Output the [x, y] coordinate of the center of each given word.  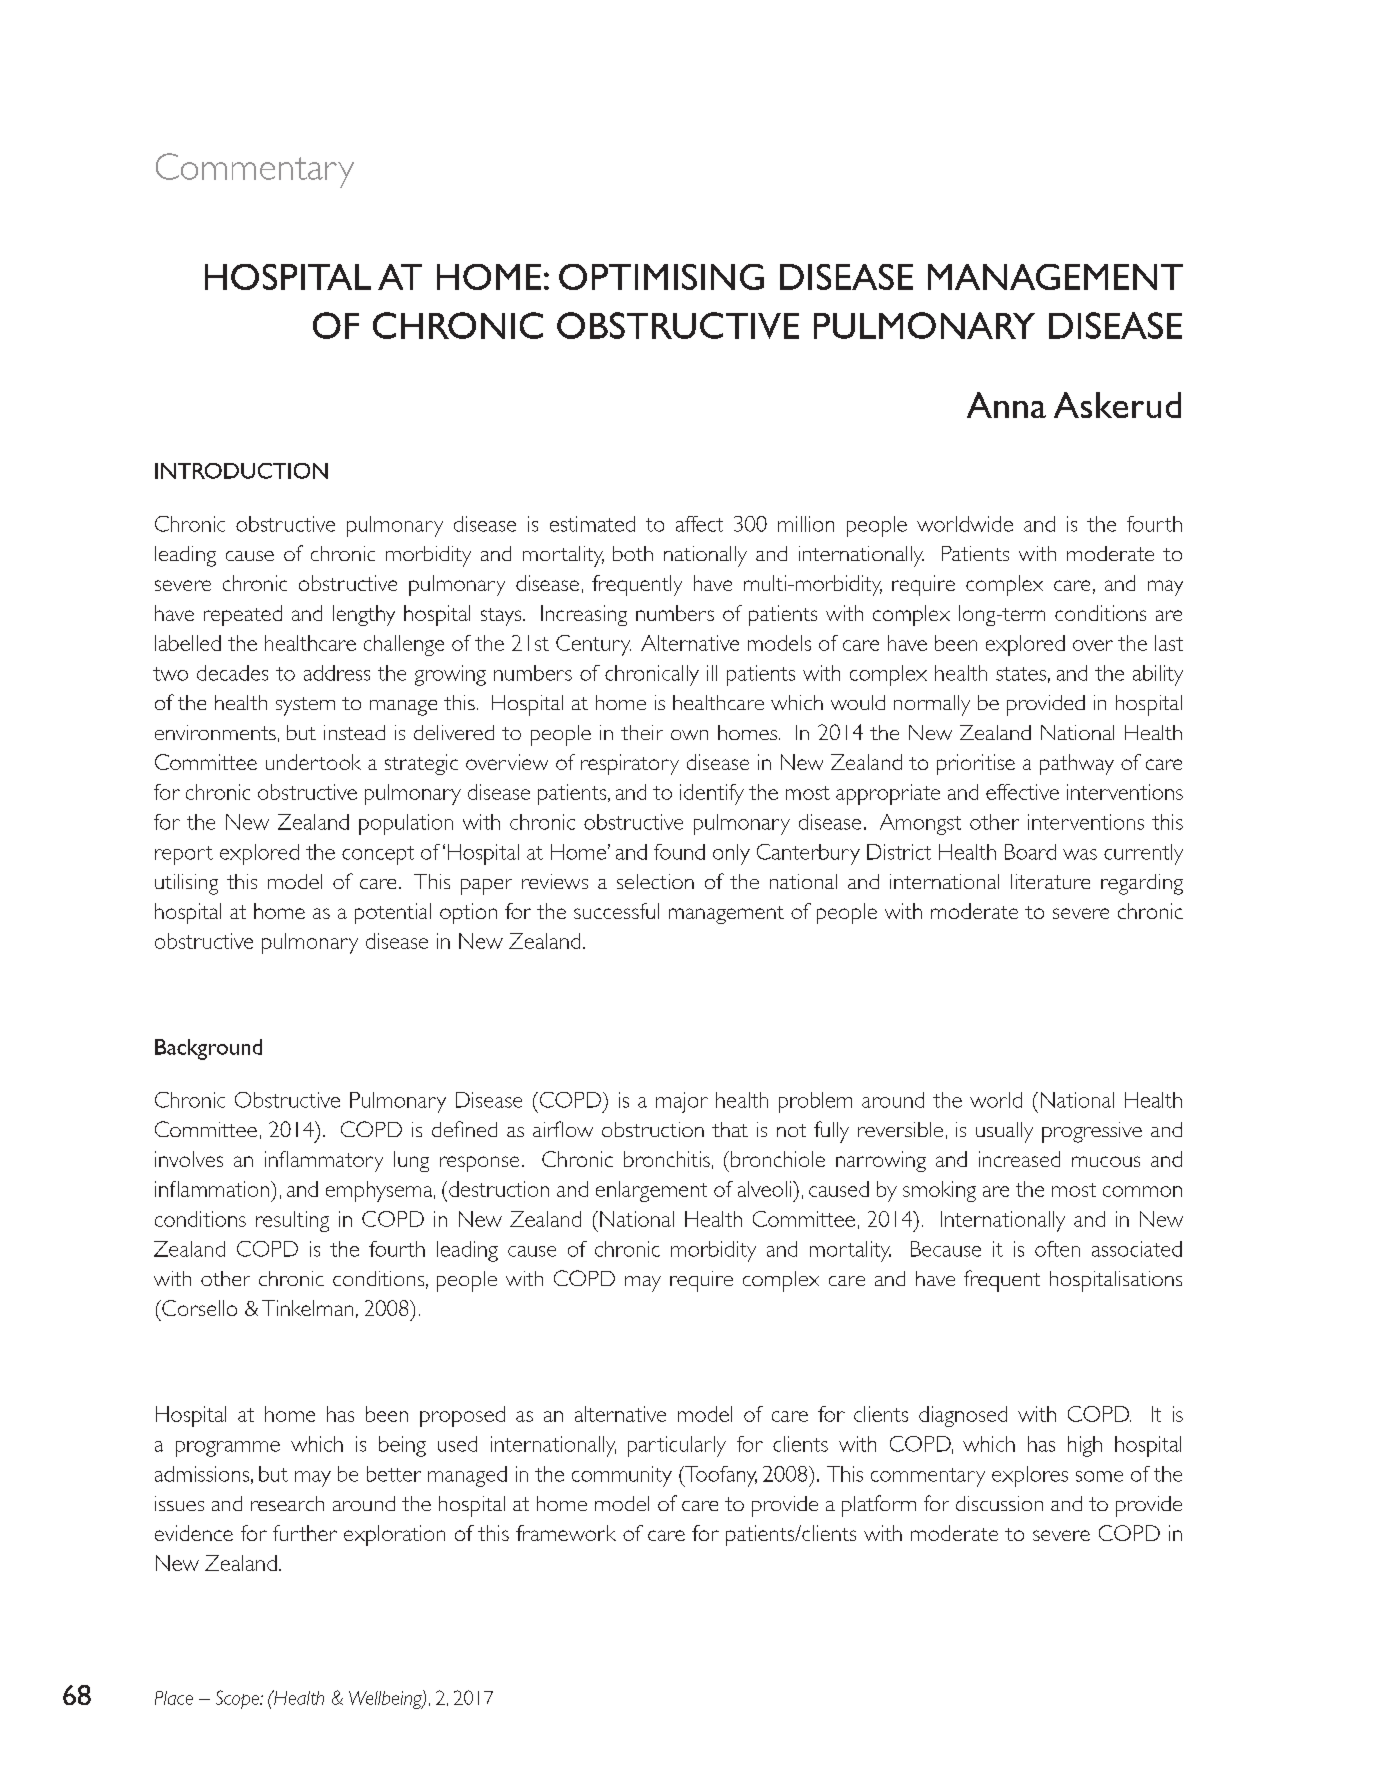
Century [593, 645]
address [337, 673]
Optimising [661, 277]
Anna [1006, 405]
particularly [677, 1446]
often [1057, 1249]
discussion [999, 1503]
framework [566, 1533]
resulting [292, 1221]
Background [208, 1049]
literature [1050, 881]
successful [616, 911]
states [1021, 674]
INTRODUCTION [241, 471]
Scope [239, 1699]
